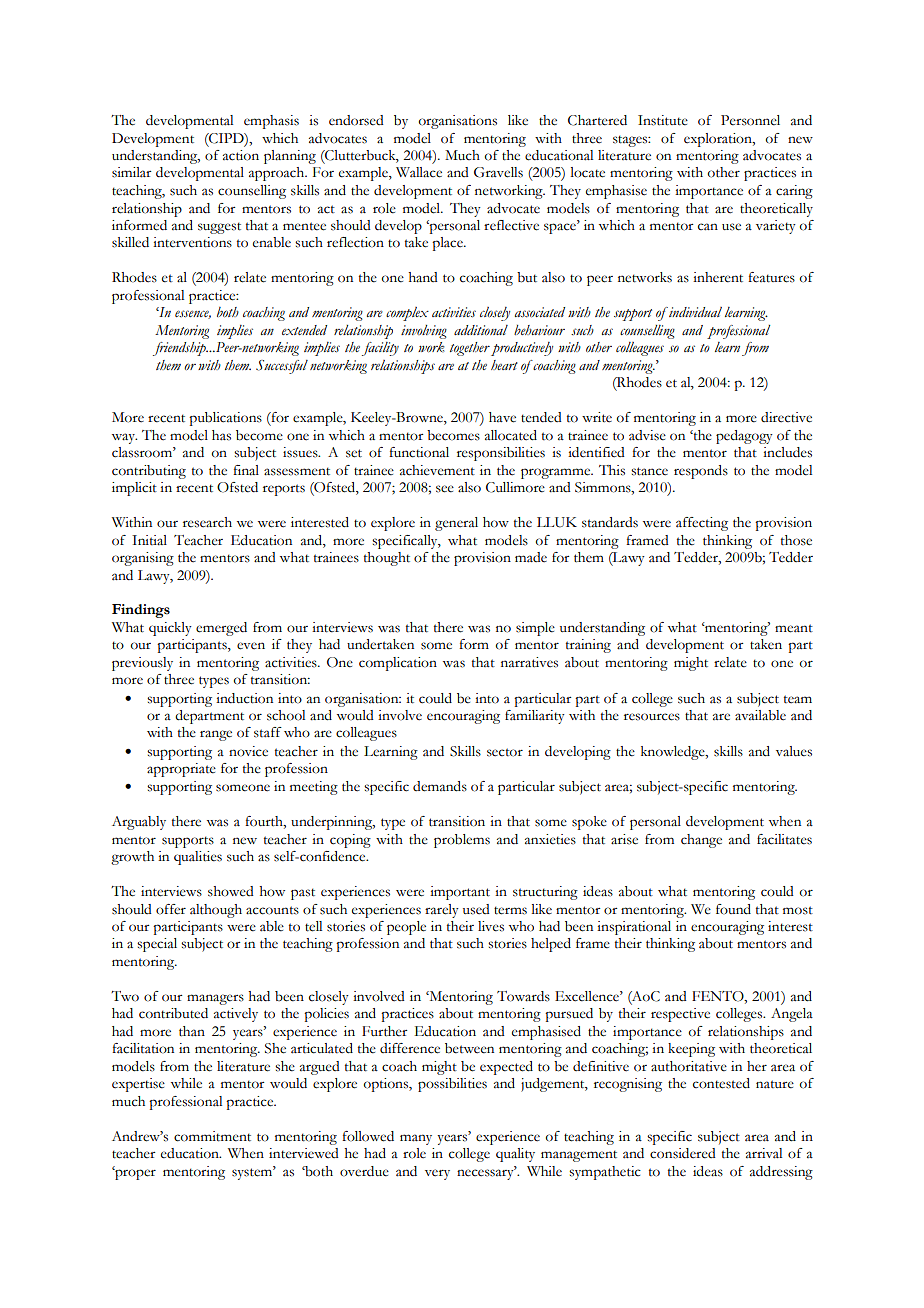 Image resolution: width=924 pixels, height=1308 pixels. Describe the element at coordinates (701, 841) in the page. I see `change` at that location.
